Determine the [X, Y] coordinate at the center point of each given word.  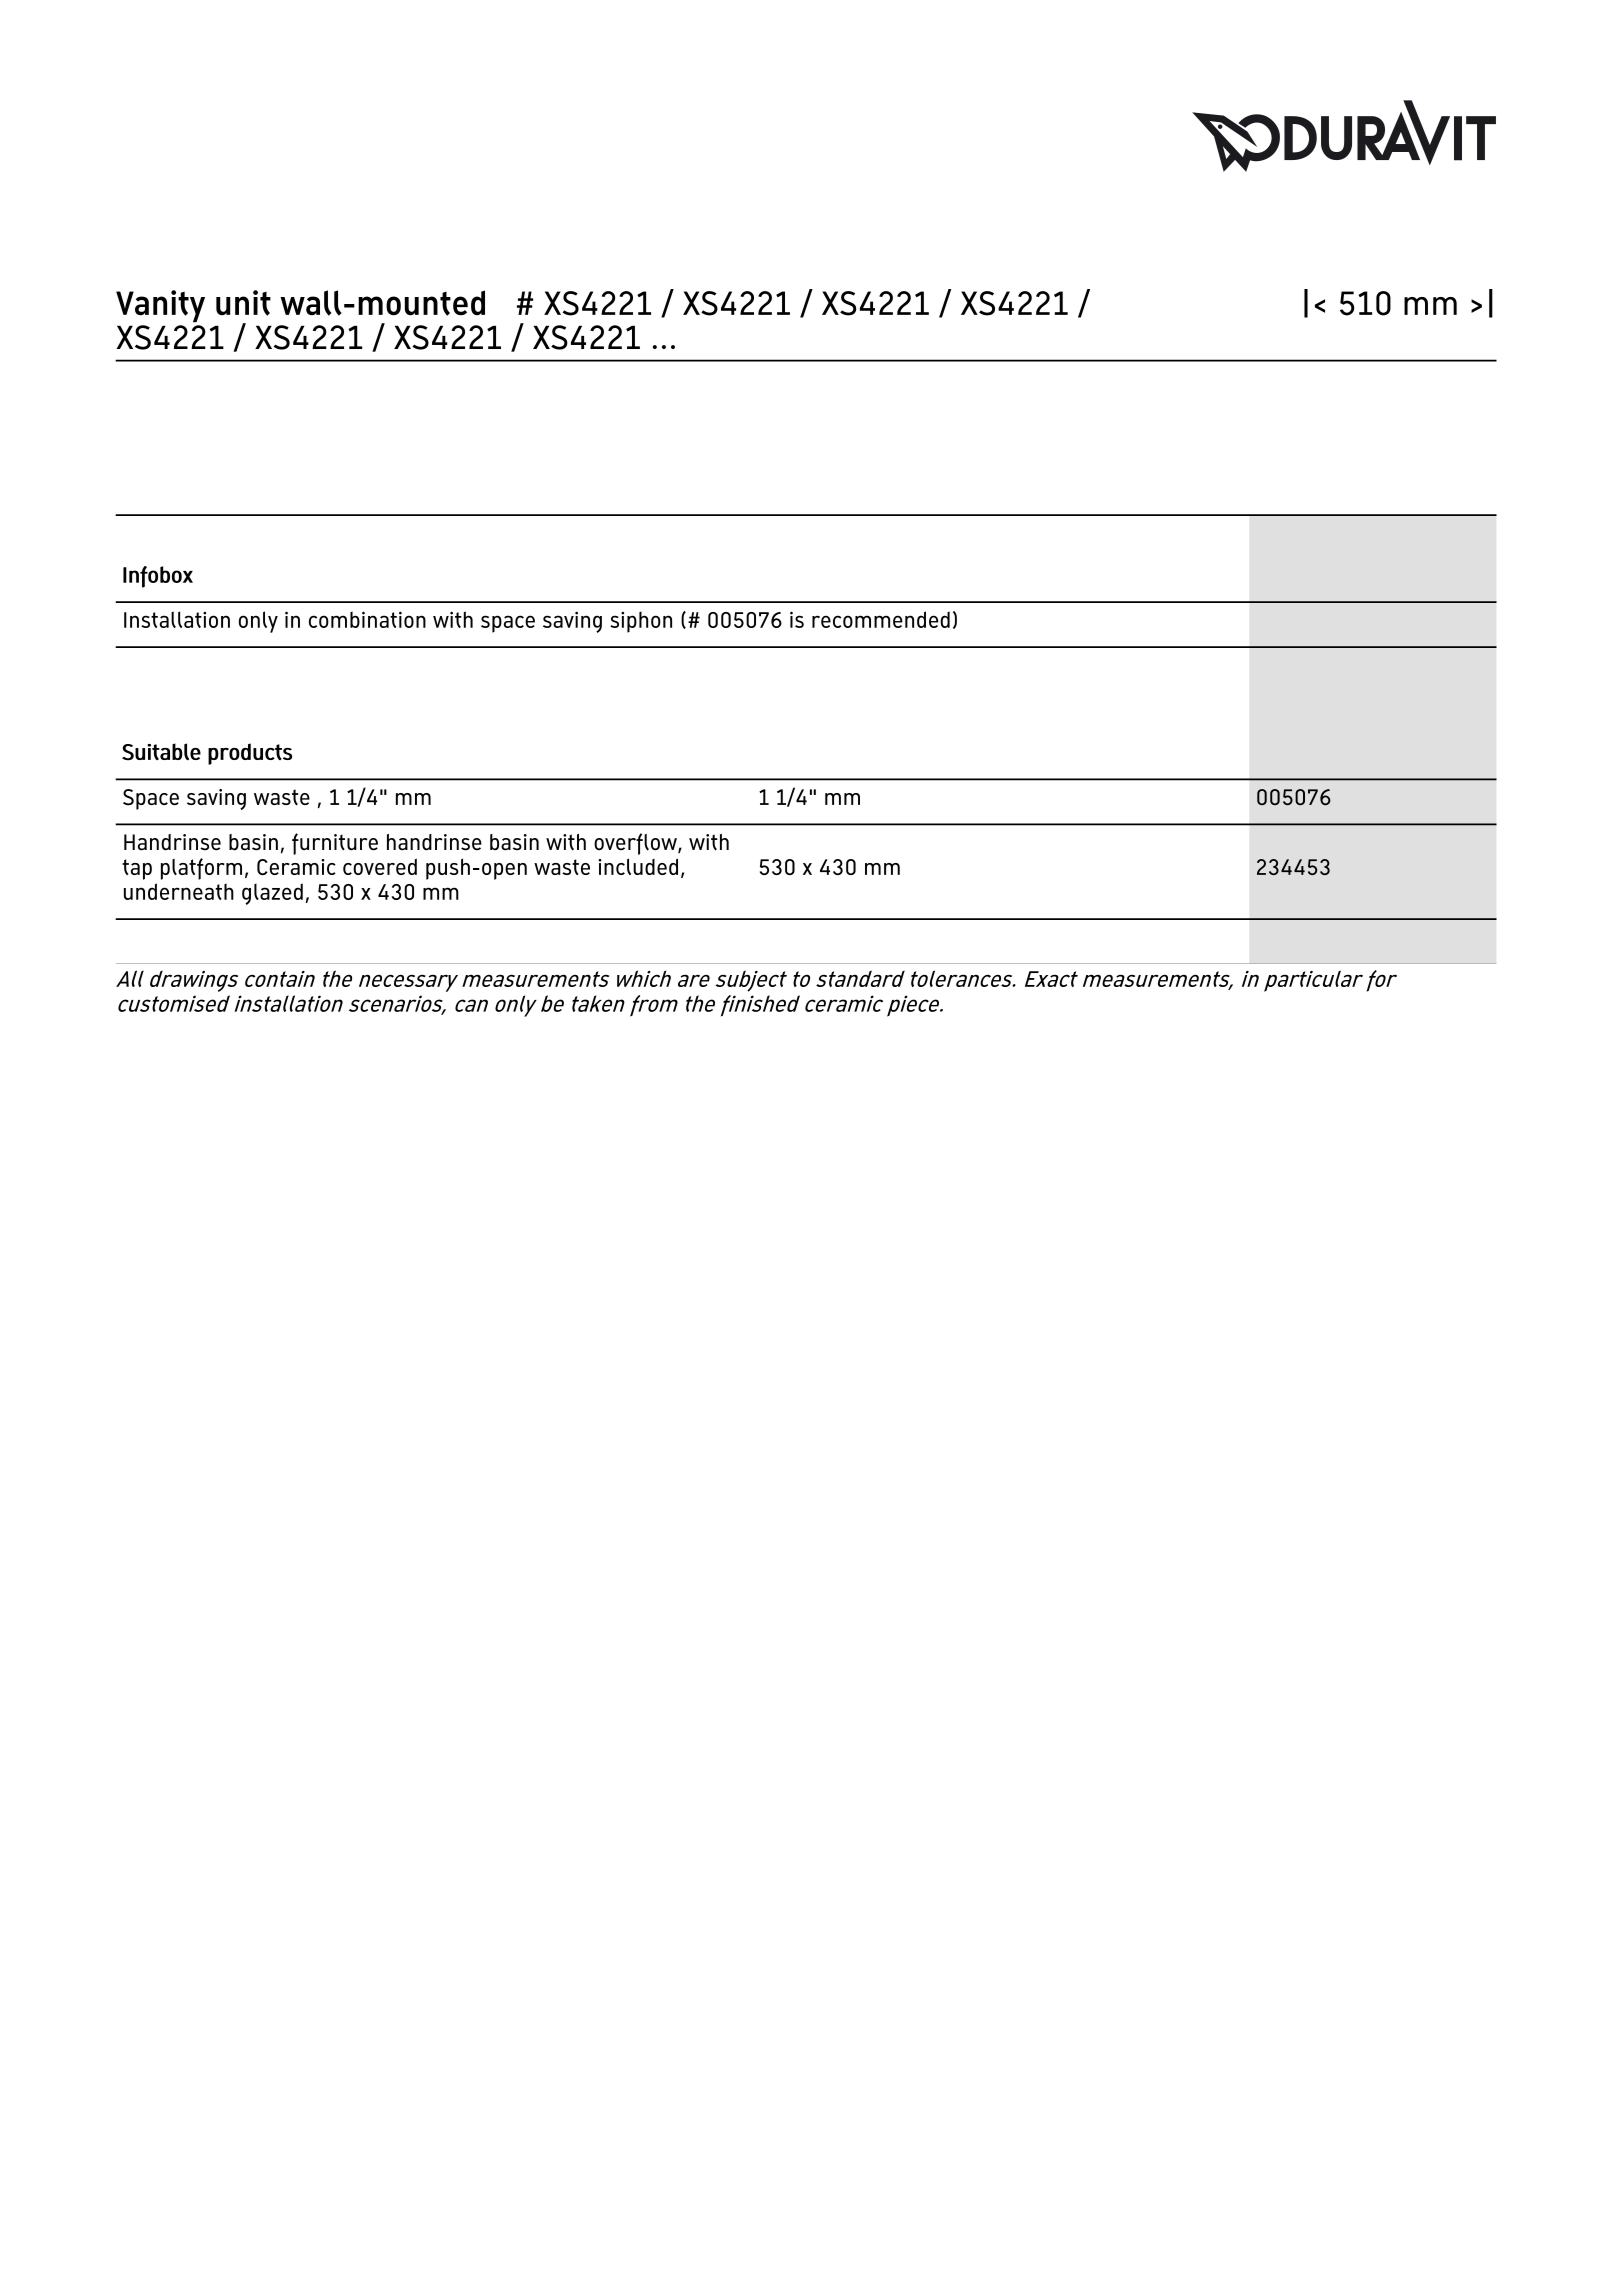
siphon [641, 622]
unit [243, 303]
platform [201, 869]
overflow [636, 844]
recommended [881, 619]
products [250, 754]
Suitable [161, 752]
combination [367, 619]
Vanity [160, 306]
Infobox [158, 577]
